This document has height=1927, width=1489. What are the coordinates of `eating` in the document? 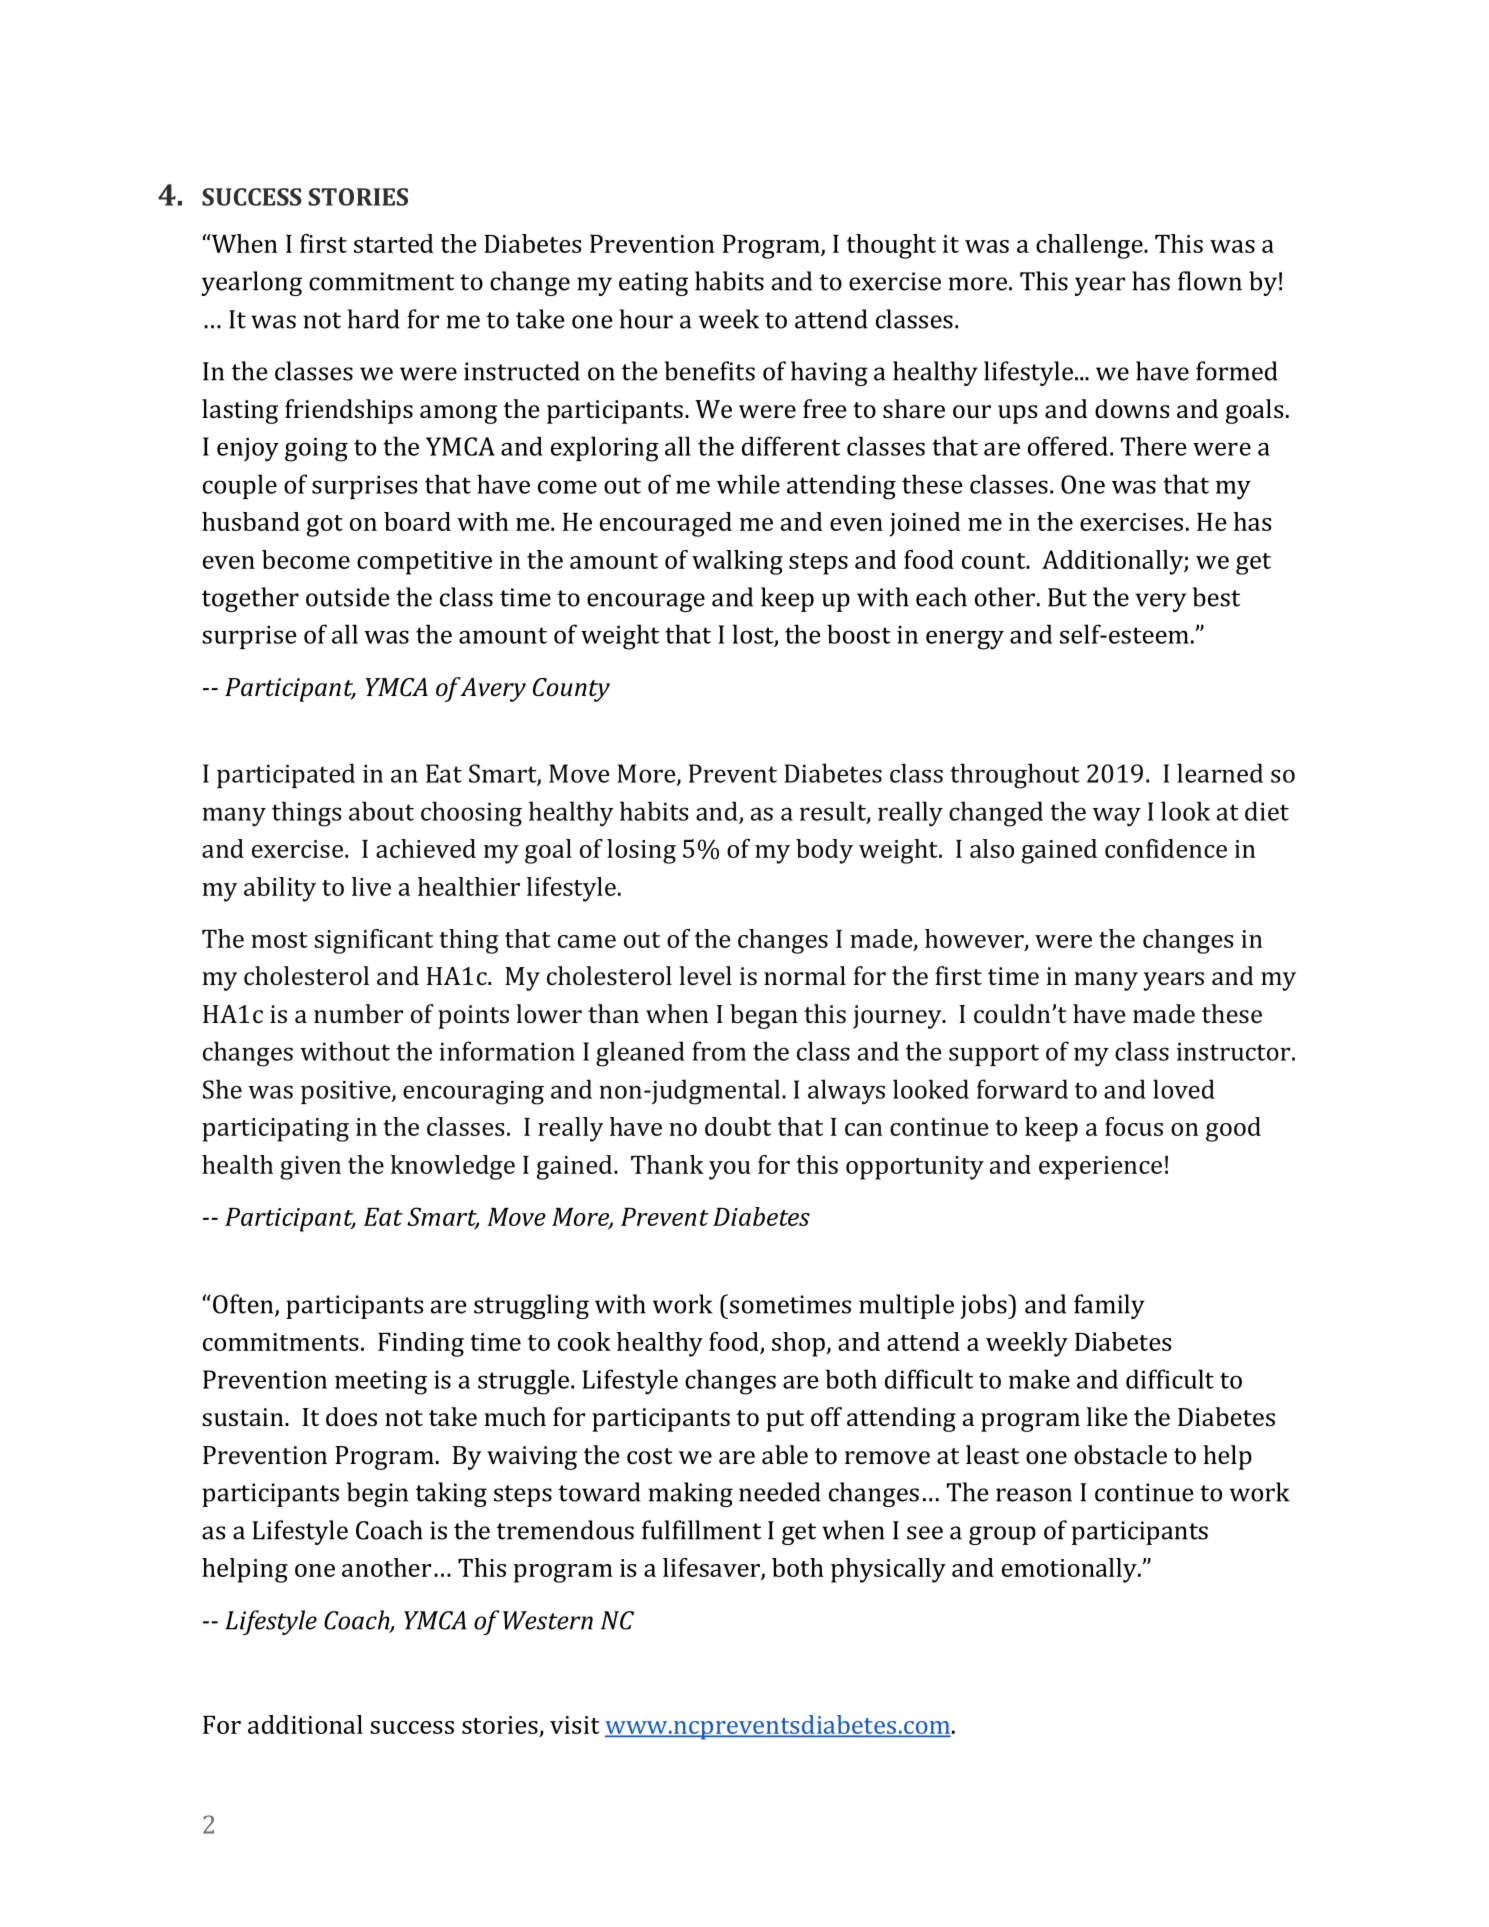 It's located at (653, 284).
